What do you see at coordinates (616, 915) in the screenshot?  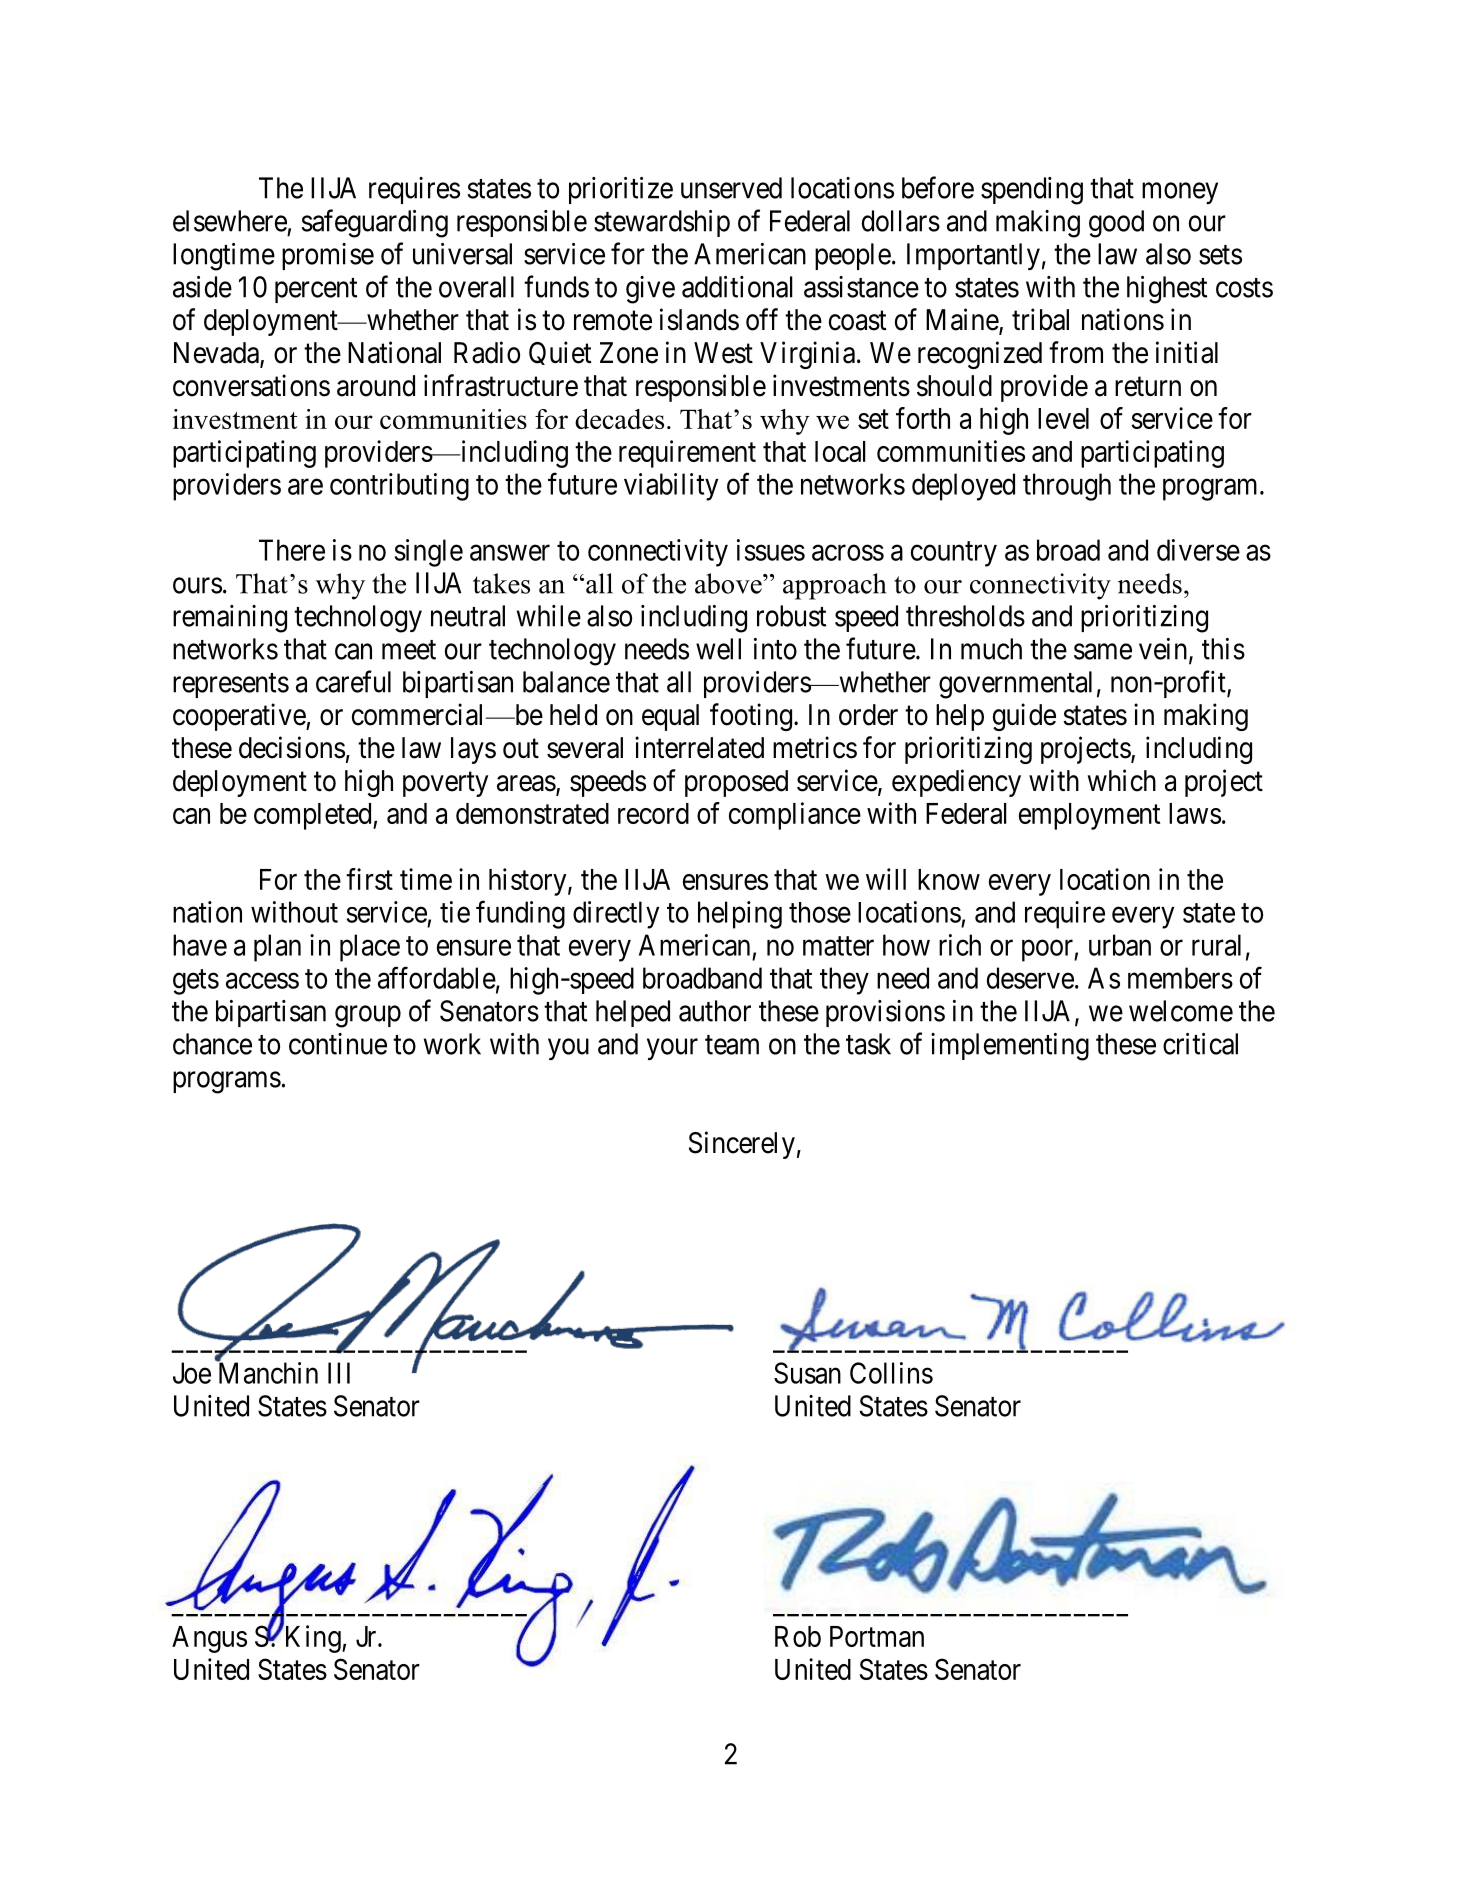 I see `directly` at bounding box center [616, 915].
